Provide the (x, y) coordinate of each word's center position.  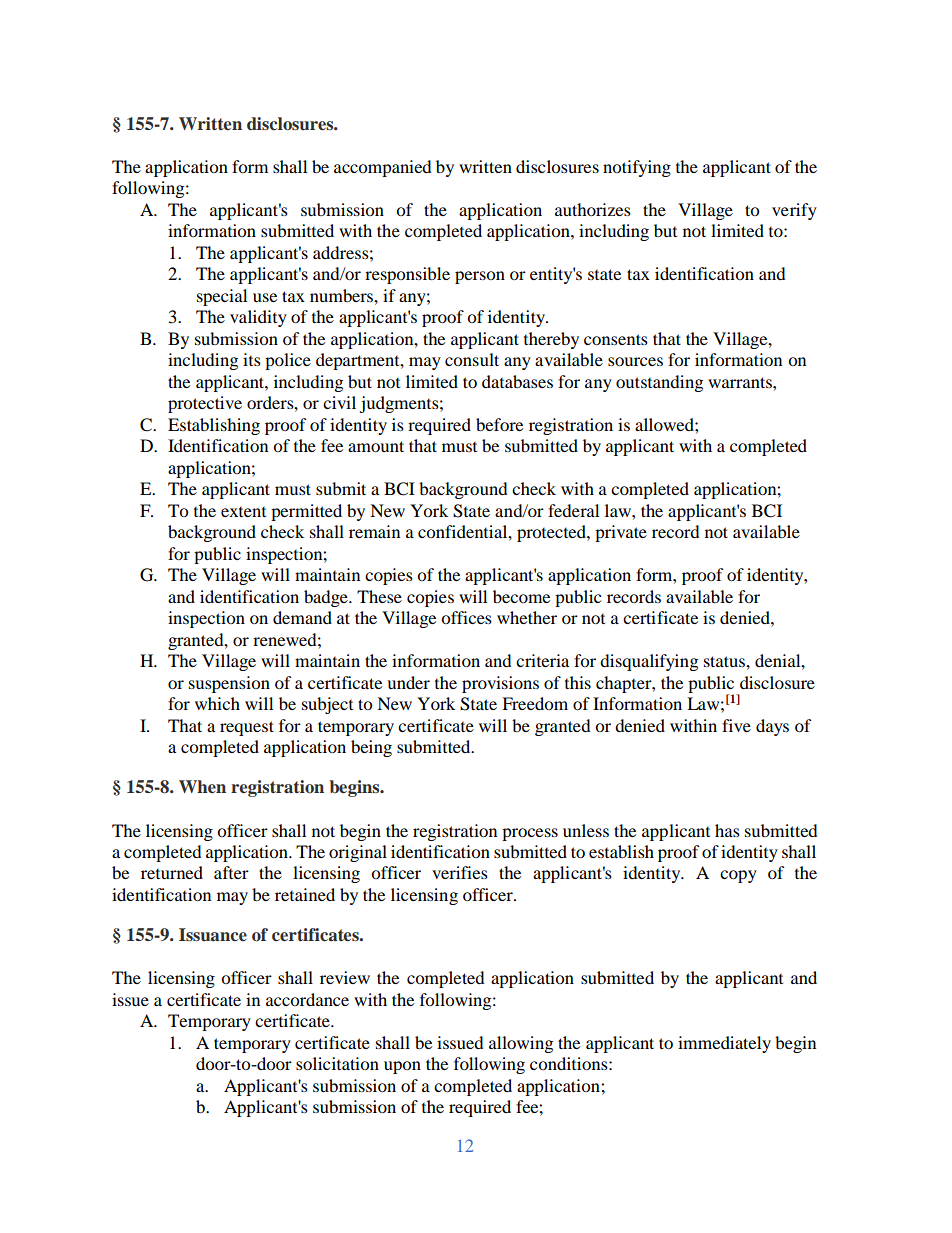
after (231, 872)
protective (205, 404)
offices (466, 617)
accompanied (383, 168)
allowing (521, 1044)
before (499, 424)
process (530, 834)
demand (302, 617)
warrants (741, 382)
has (727, 830)
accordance (307, 999)
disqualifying (649, 662)
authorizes (593, 209)
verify (794, 211)
